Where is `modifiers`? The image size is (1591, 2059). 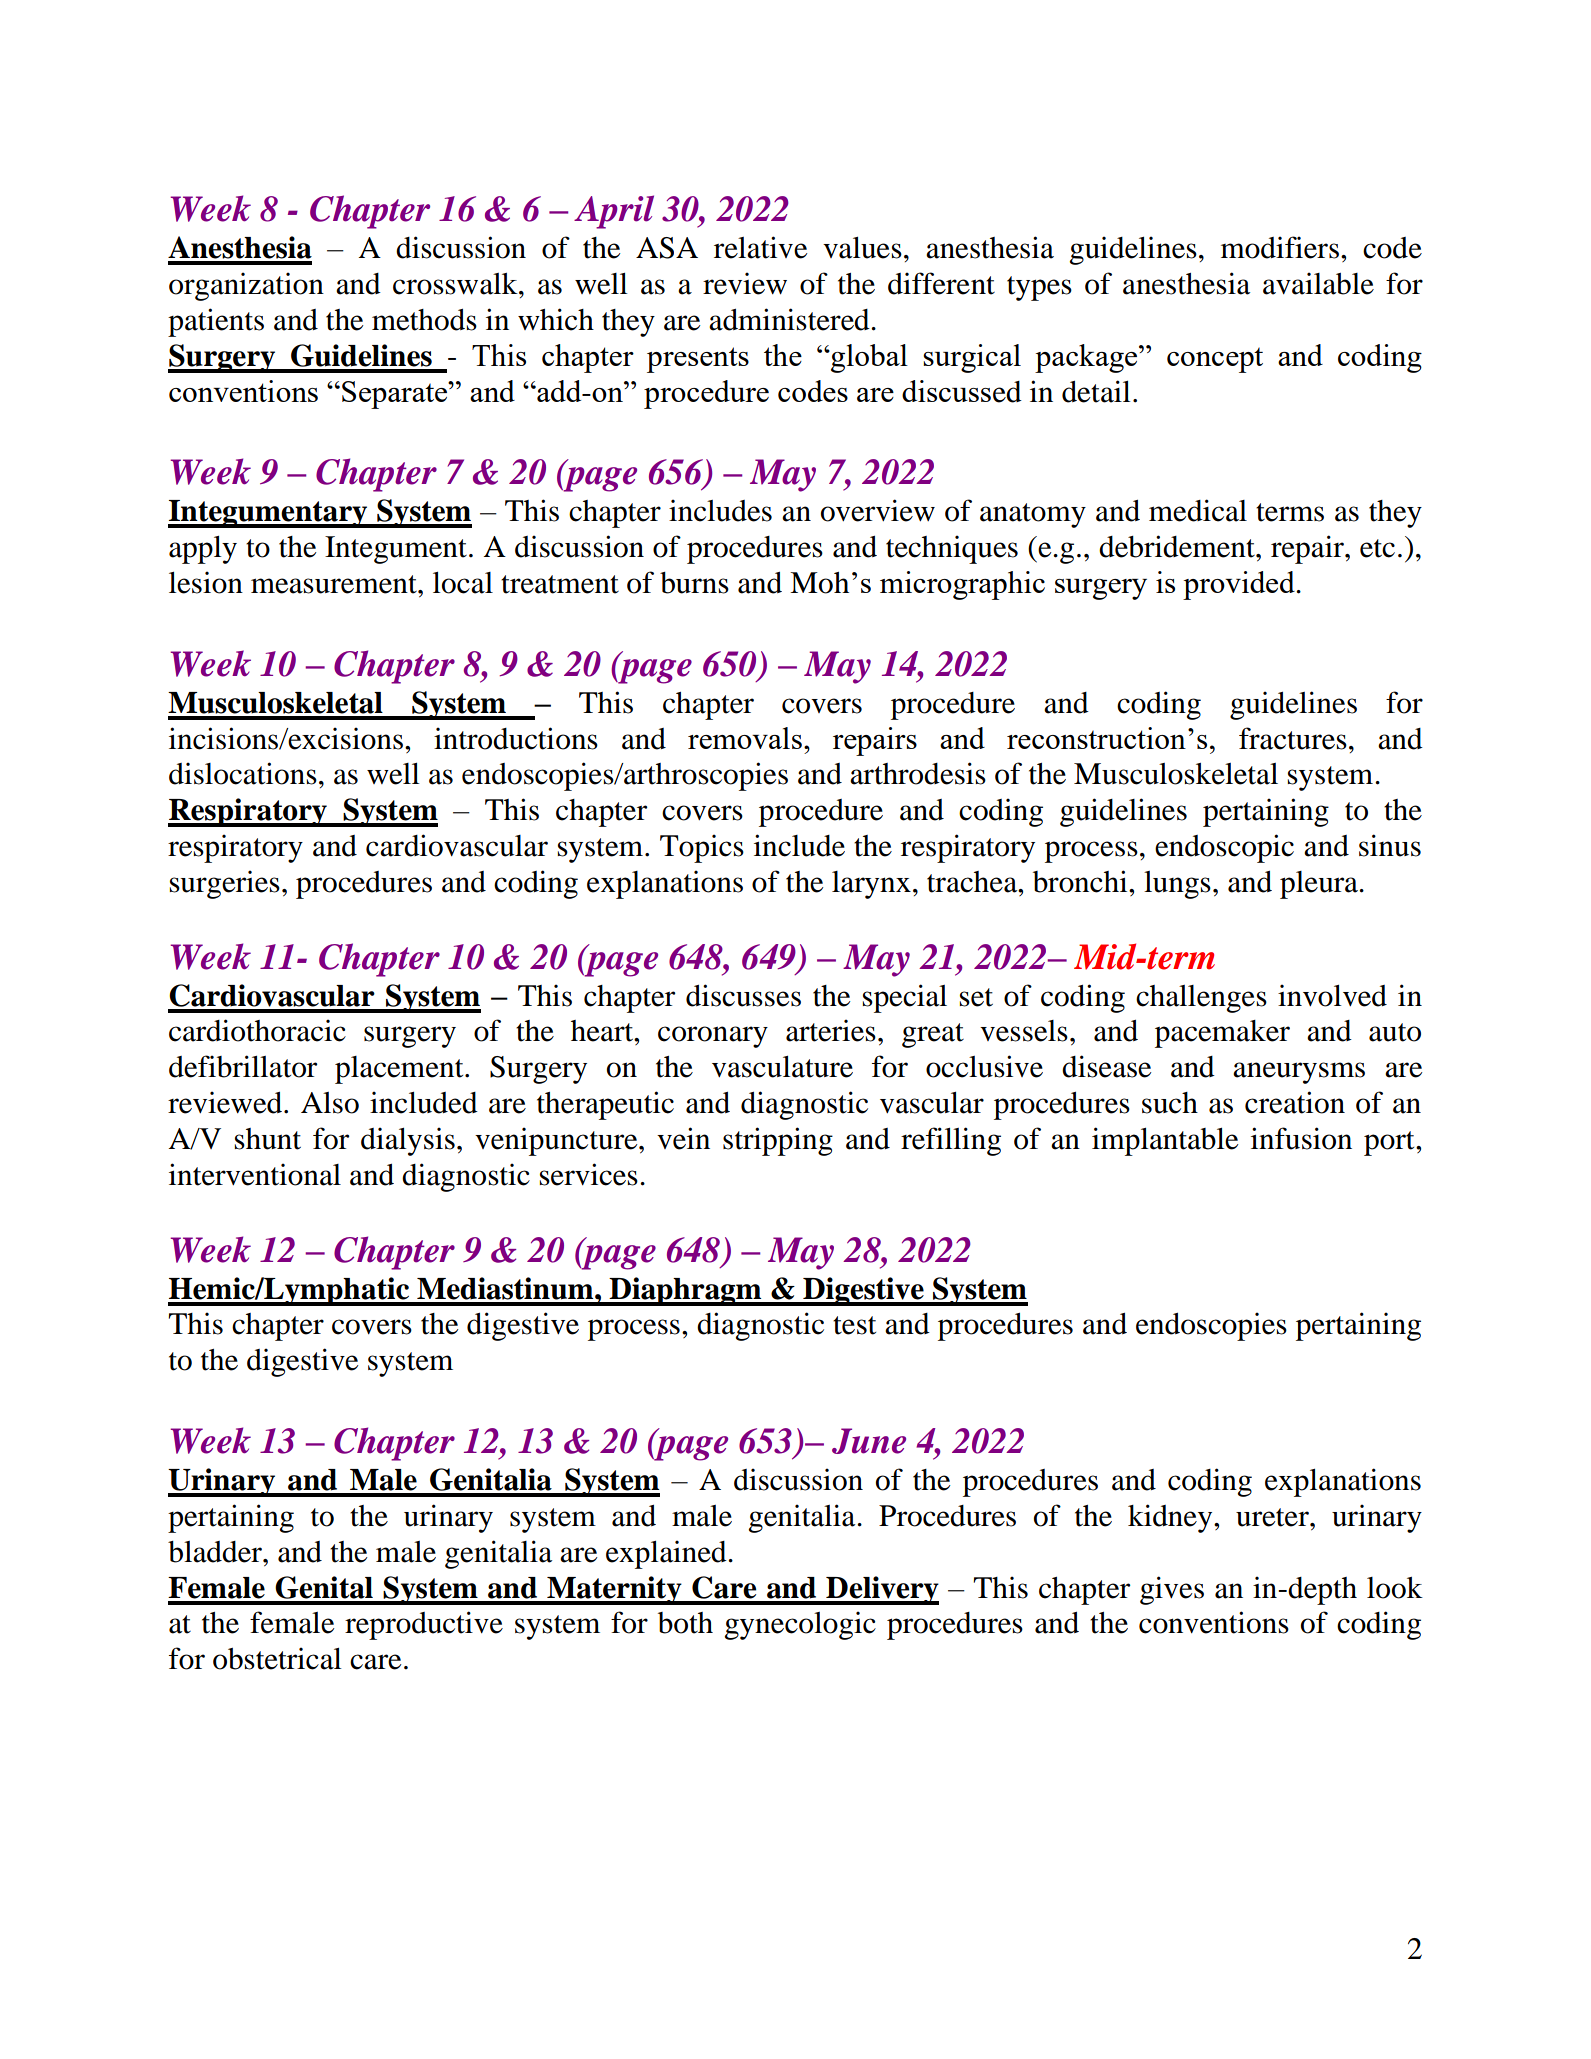
modifiers is located at coordinates (1280, 247).
